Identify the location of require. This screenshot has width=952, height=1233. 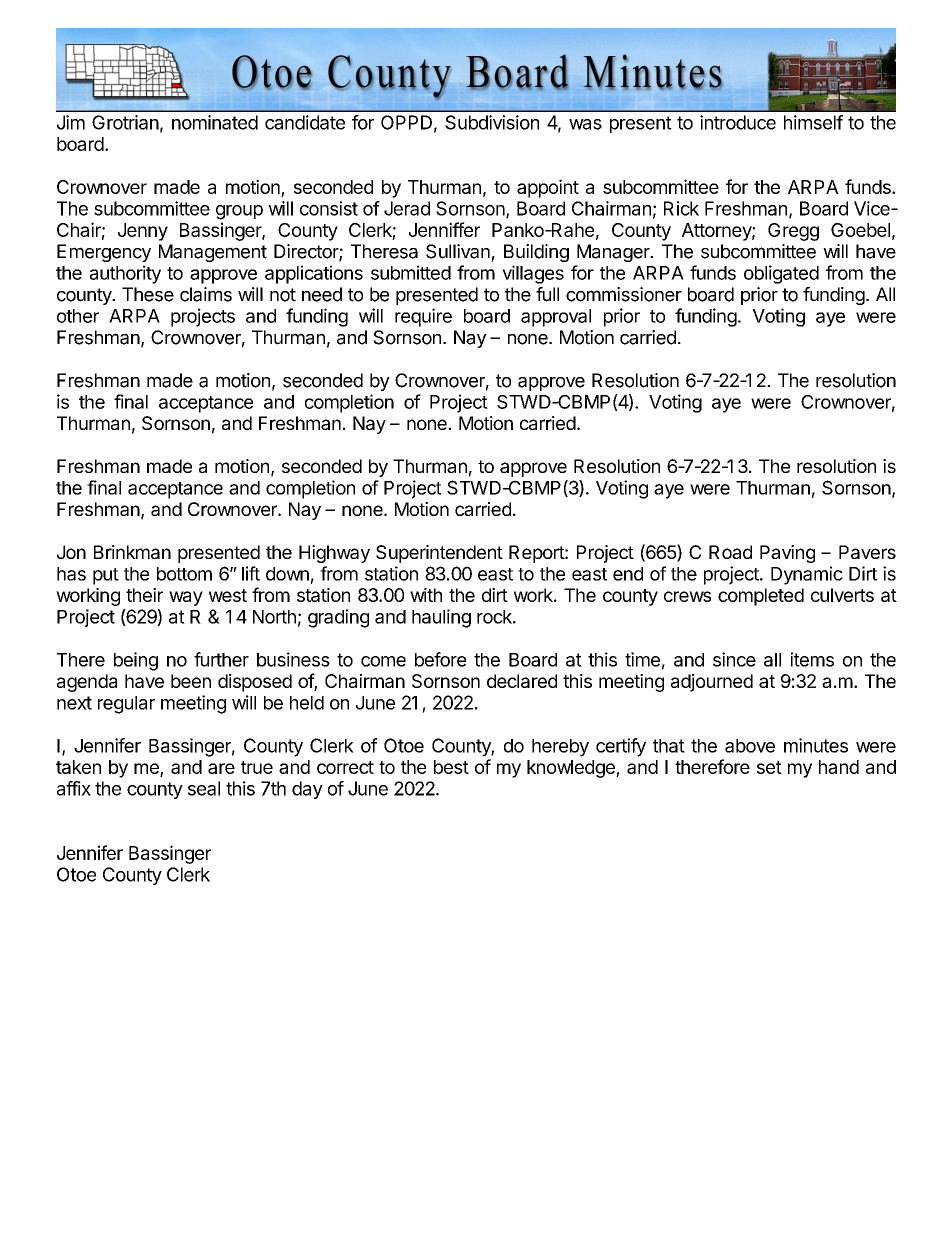
(423, 317).
